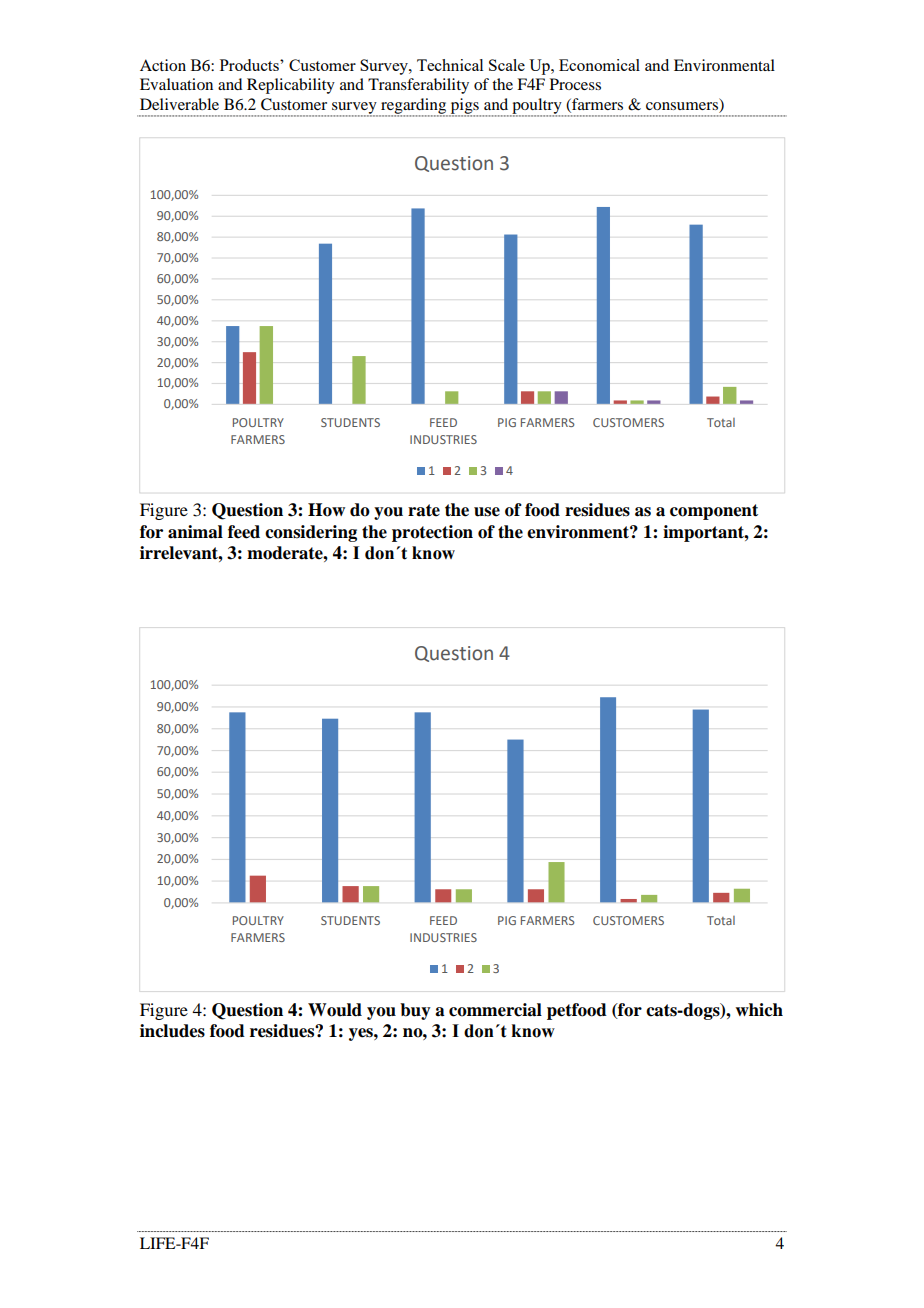 The height and width of the document is (1308, 924). Describe the element at coordinates (172, 1031) in the document. I see `includes` at that location.
